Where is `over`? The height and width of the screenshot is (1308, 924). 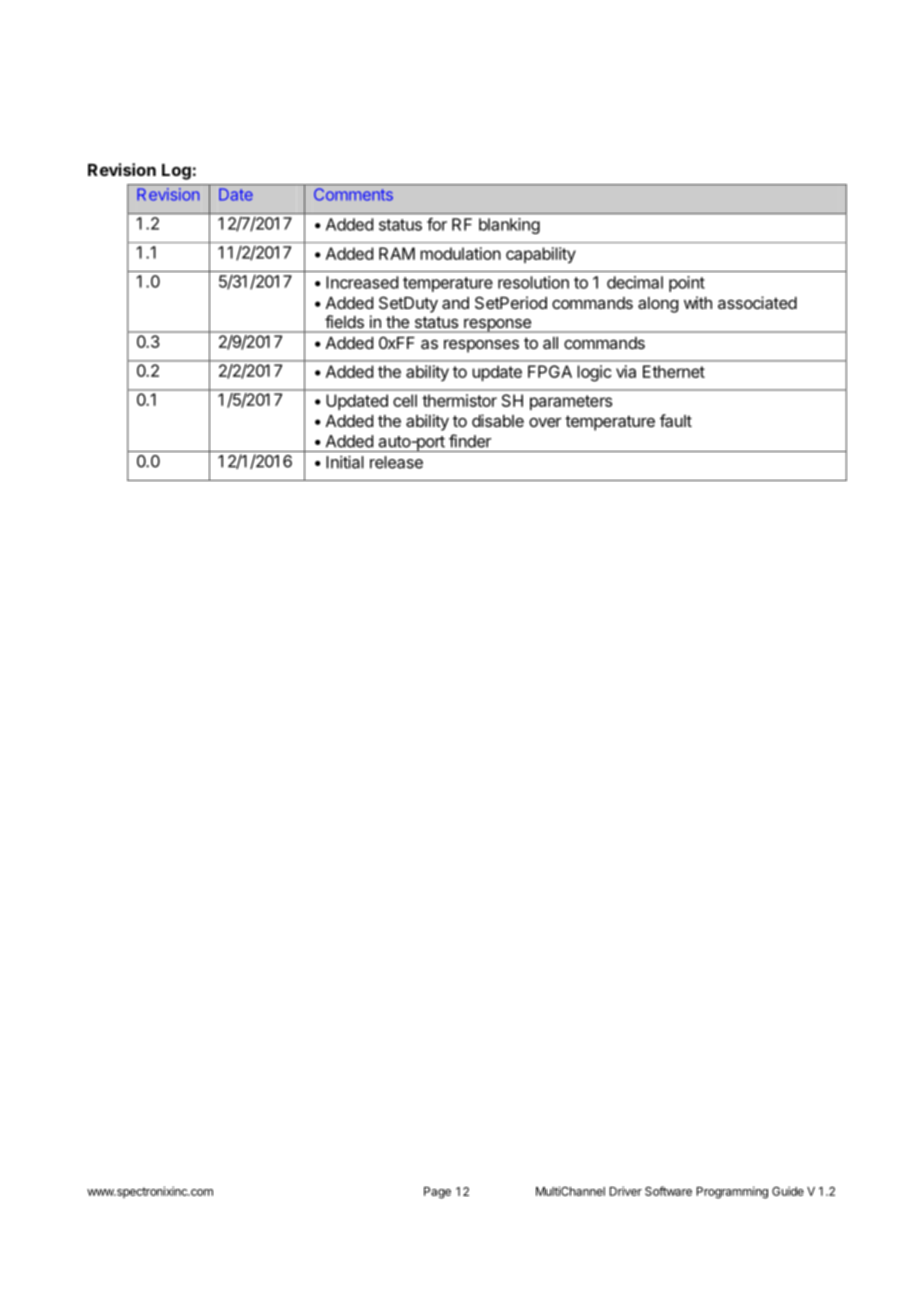
over is located at coordinates (545, 422).
